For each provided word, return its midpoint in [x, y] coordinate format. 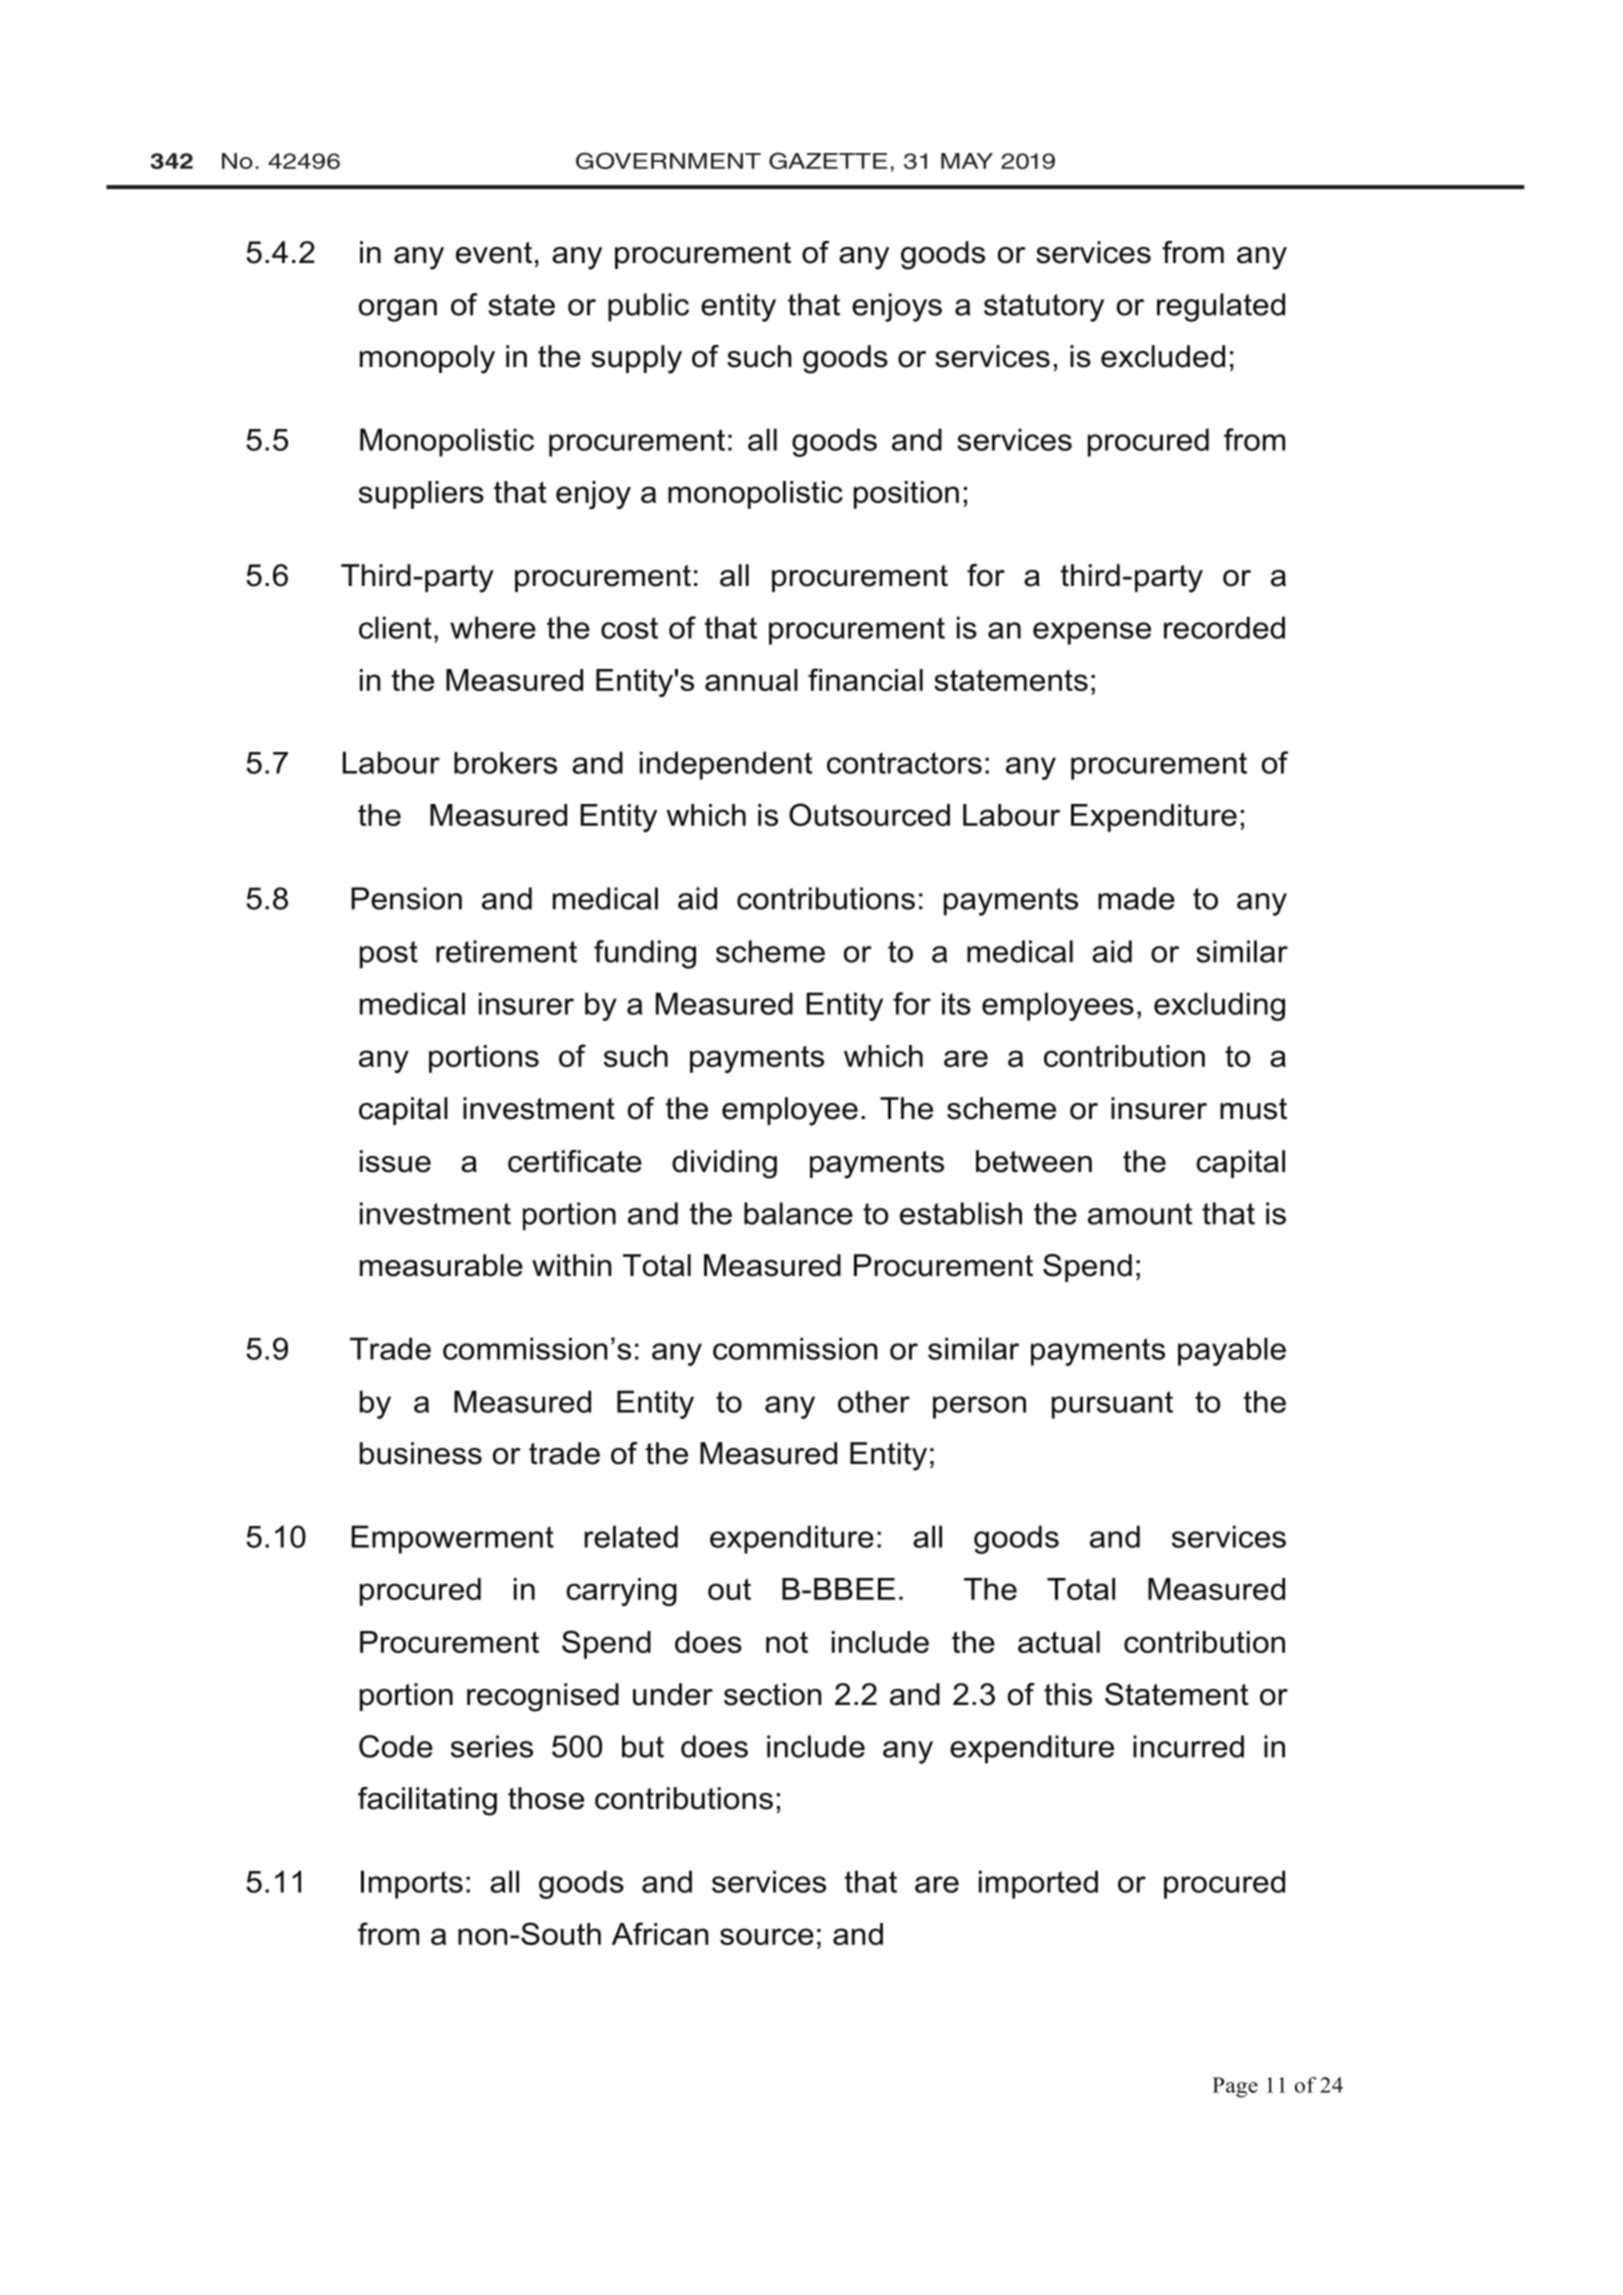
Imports [412, 1884]
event [494, 253]
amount [1140, 1214]
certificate [575, 1161]
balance [798, 1213]
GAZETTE [828, 160]
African [660, 1933]
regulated [1221, 307]
